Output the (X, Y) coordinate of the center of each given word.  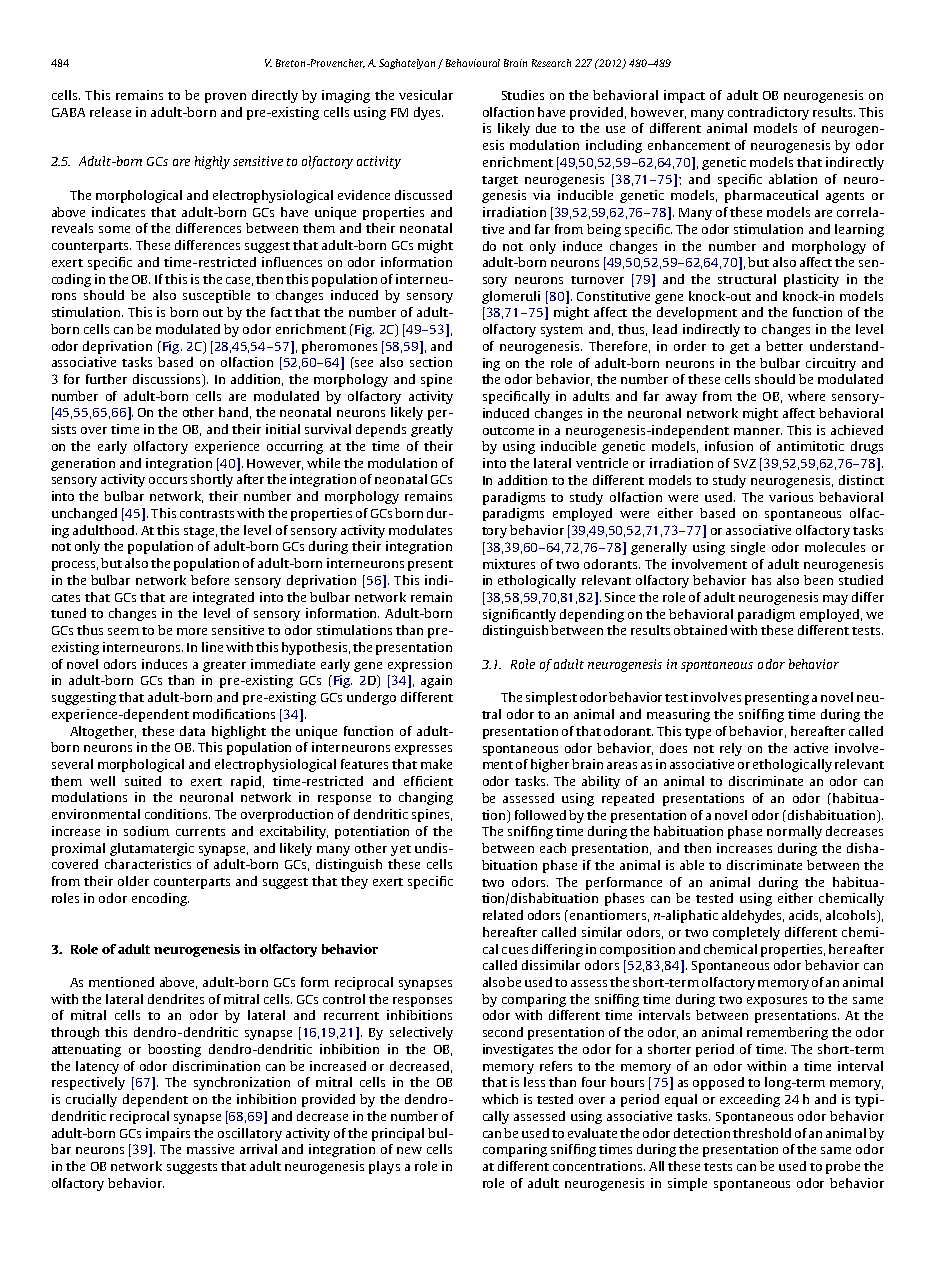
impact (684, 96)
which (500, 1099)
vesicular (426, 95)
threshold (762, 1133)
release (110, 112)
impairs (168, 1134)
